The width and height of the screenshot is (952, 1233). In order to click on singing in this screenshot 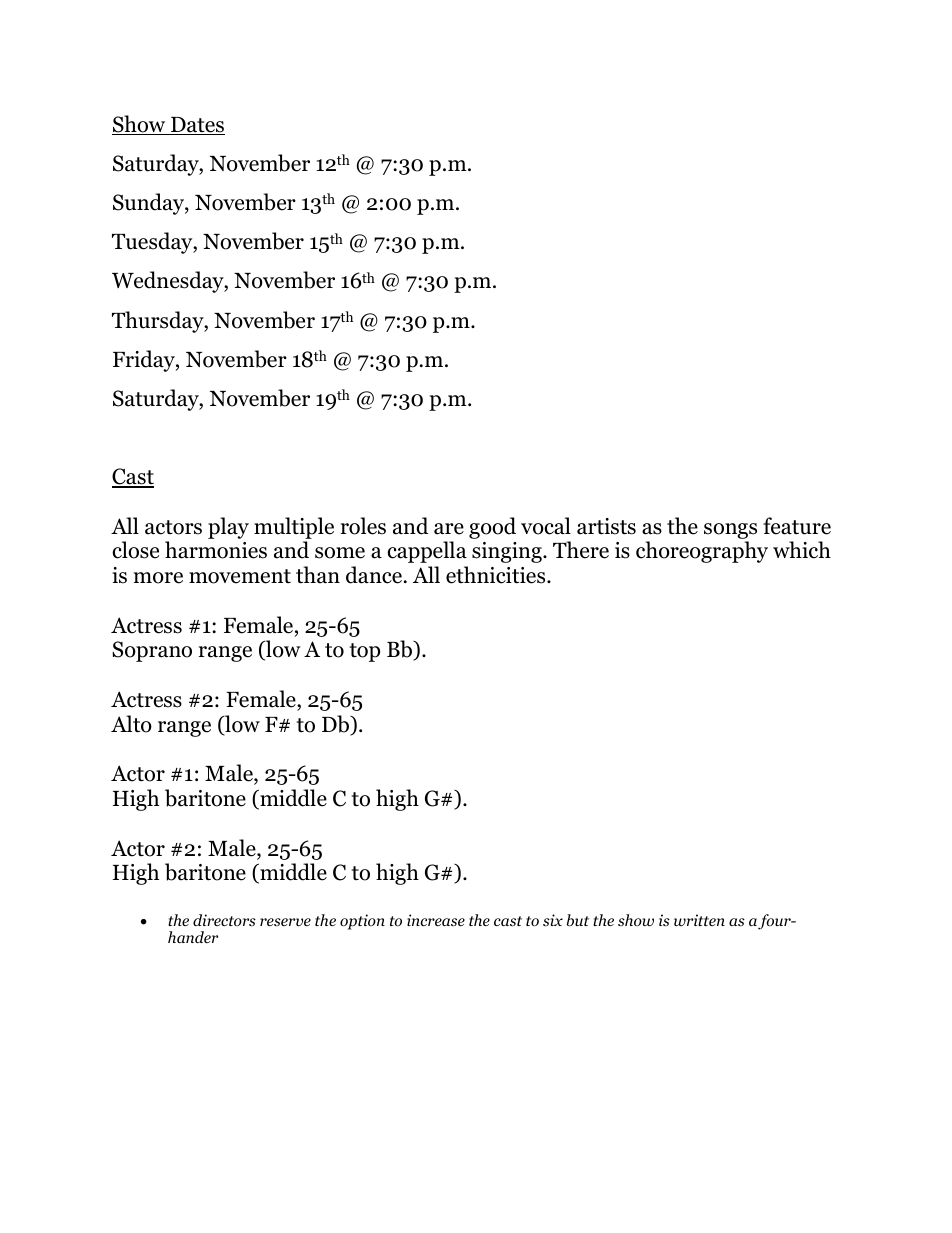, I will do `click(508, 552)`.
